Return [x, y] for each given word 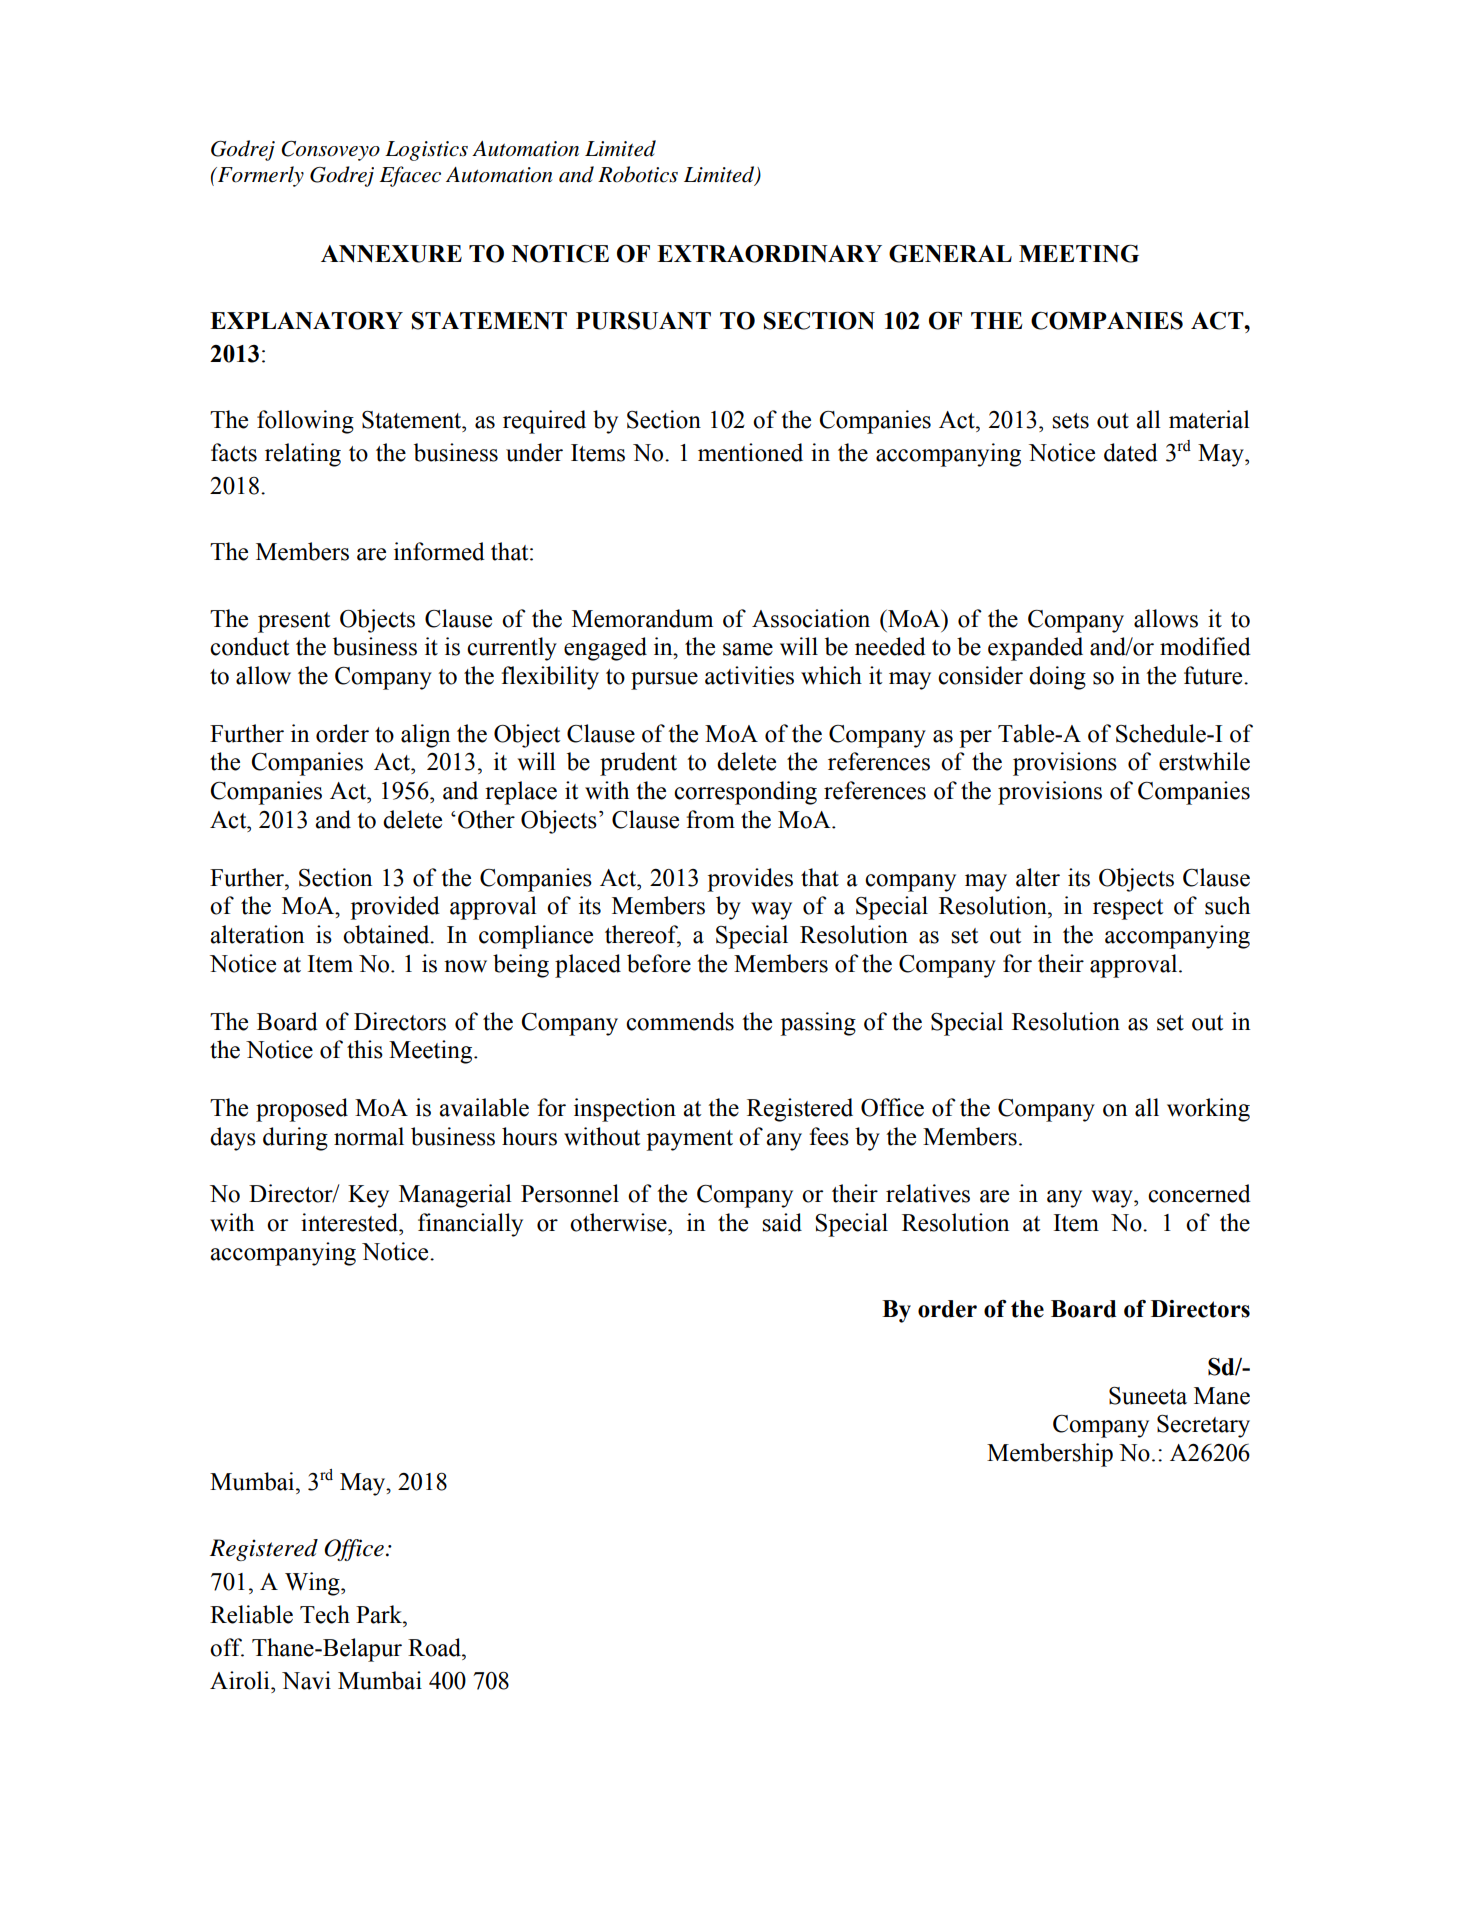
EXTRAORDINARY [769, 253]
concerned [1199, 1193]
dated [1131, 452]
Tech [325, 1614]
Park [380, 1614]
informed [439, 551]
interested [351, 1222]
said [782, 1222]
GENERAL [950, 253]
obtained [387, 934]
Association [811, 618]
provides [750, 880]
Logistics [426, 151]
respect [1128, 909]
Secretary [1203, 1426]
